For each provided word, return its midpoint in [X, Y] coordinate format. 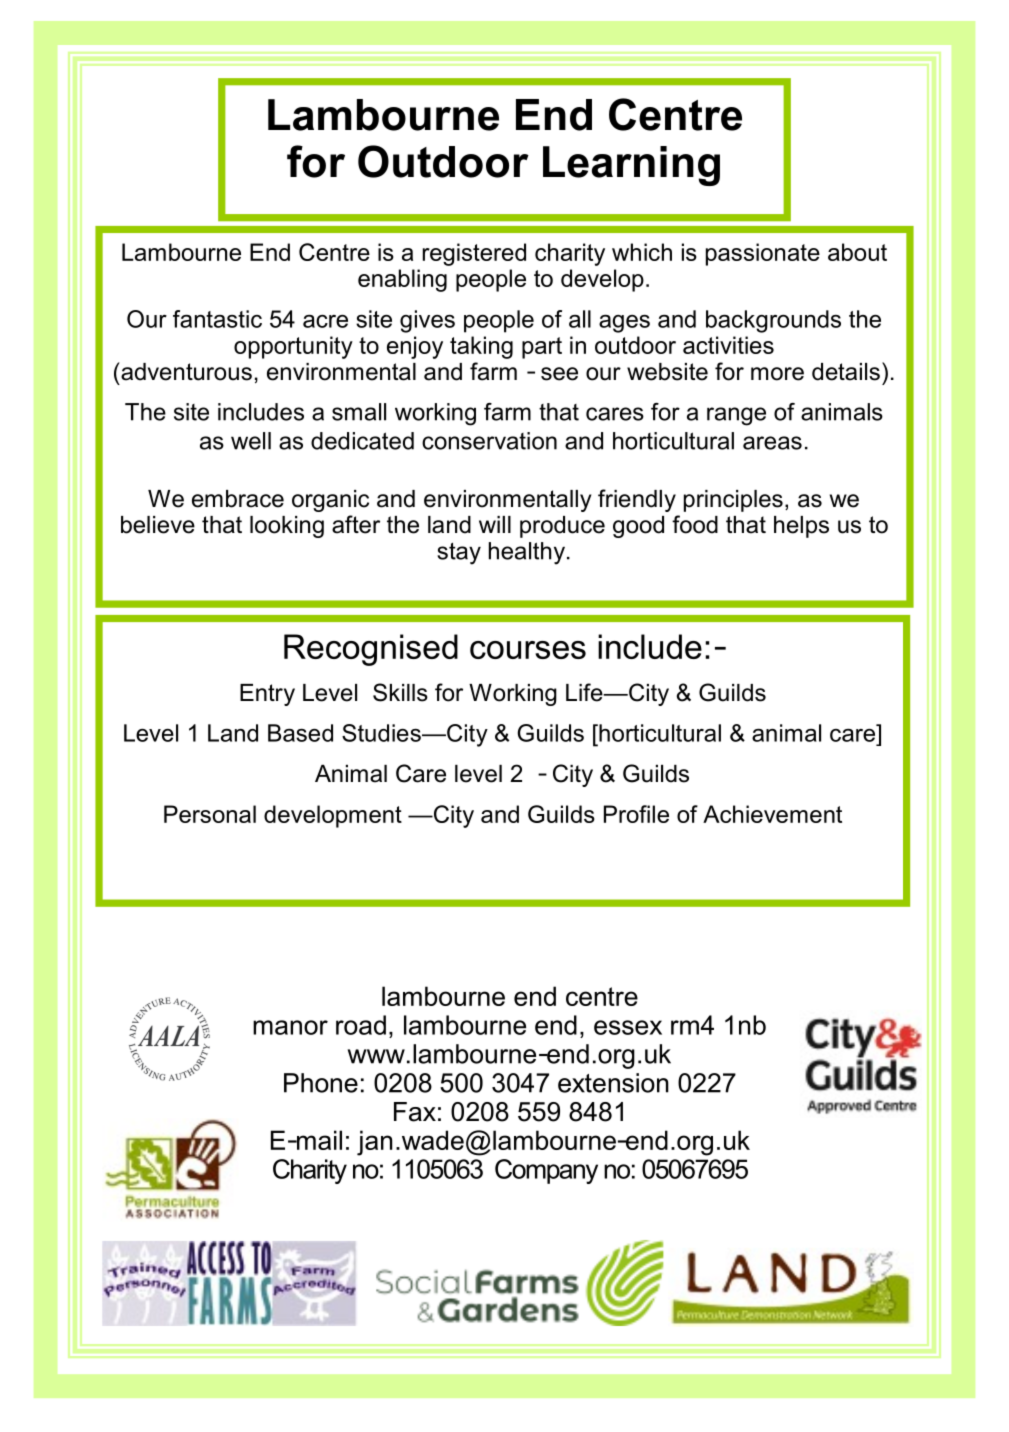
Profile [636, 814]
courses [528, 650]
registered [474, 254]
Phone [321, 1083]
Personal [210, 814]
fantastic [217, 319]
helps [801, 527]
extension [613, 1083]
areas [772, 443]
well [251, 441]
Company [546, 1171]
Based [300, 733]
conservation [489, 441]
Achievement [772, 814]
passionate [763, 254]
